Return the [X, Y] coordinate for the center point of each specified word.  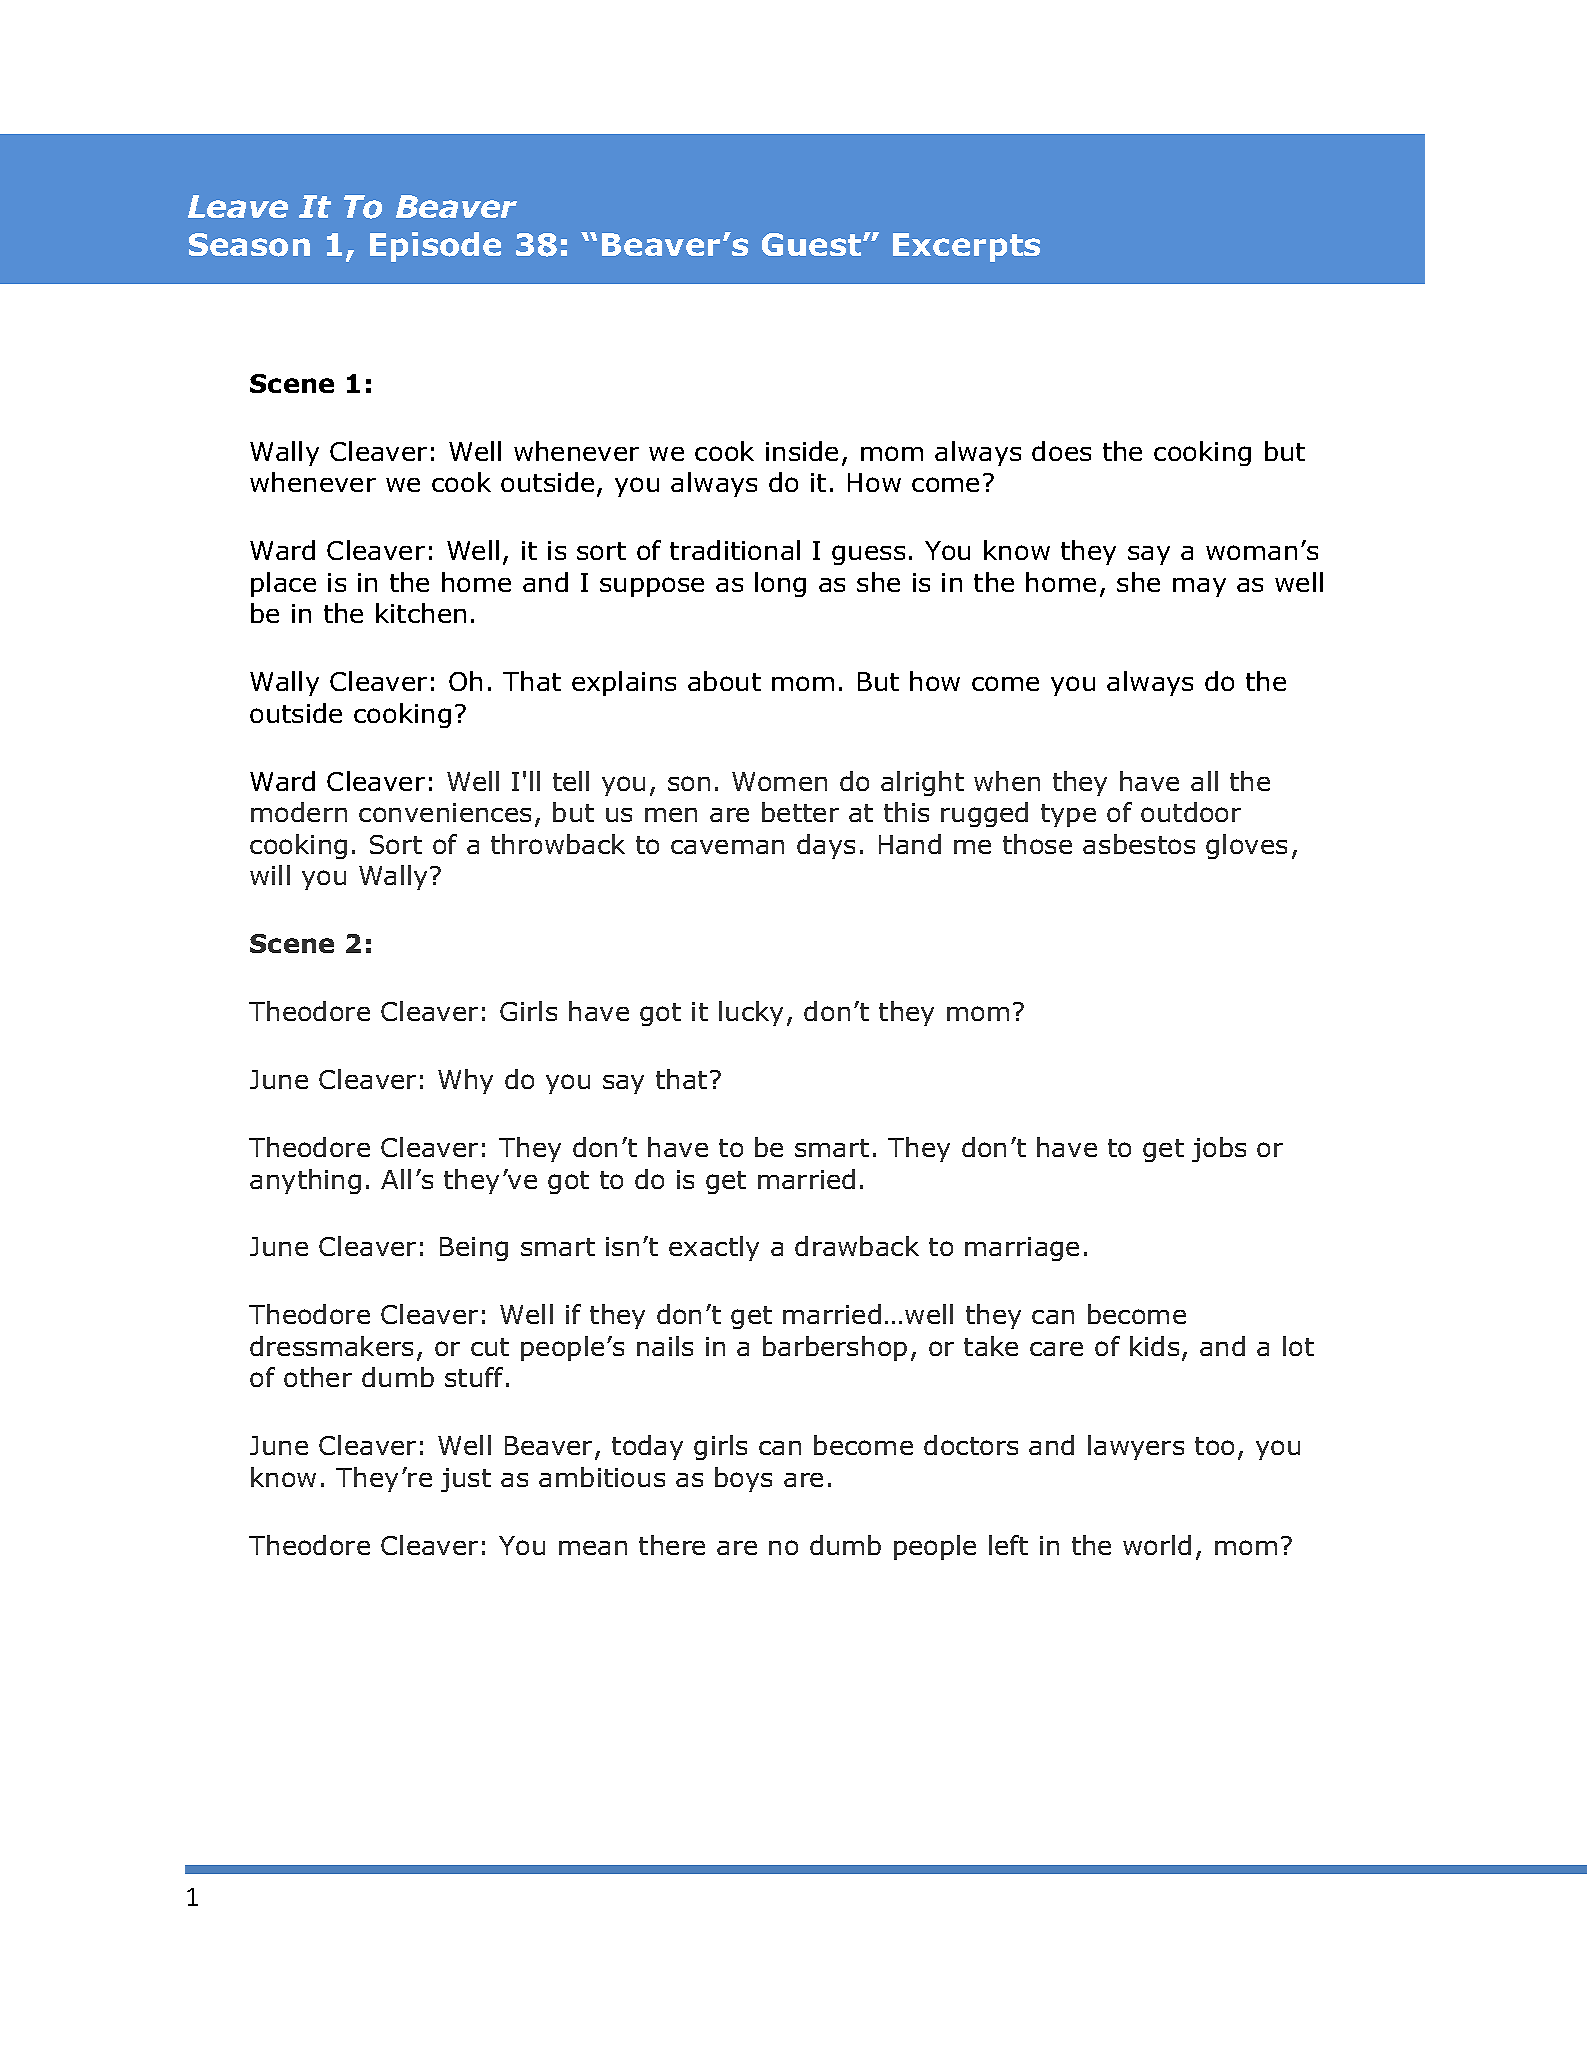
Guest [813, 244]
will [270, 875]
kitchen [421, 613]
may [1199, 587]
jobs [1219, 1149]
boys [743, 1479]
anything [305, 1181]
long [780, 584]
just [466, 1480]
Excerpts [966, 247]
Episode [435, 247]
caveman [727, 847]
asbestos [1139, 844]
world [1157, 1545]
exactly [714, 1248]
